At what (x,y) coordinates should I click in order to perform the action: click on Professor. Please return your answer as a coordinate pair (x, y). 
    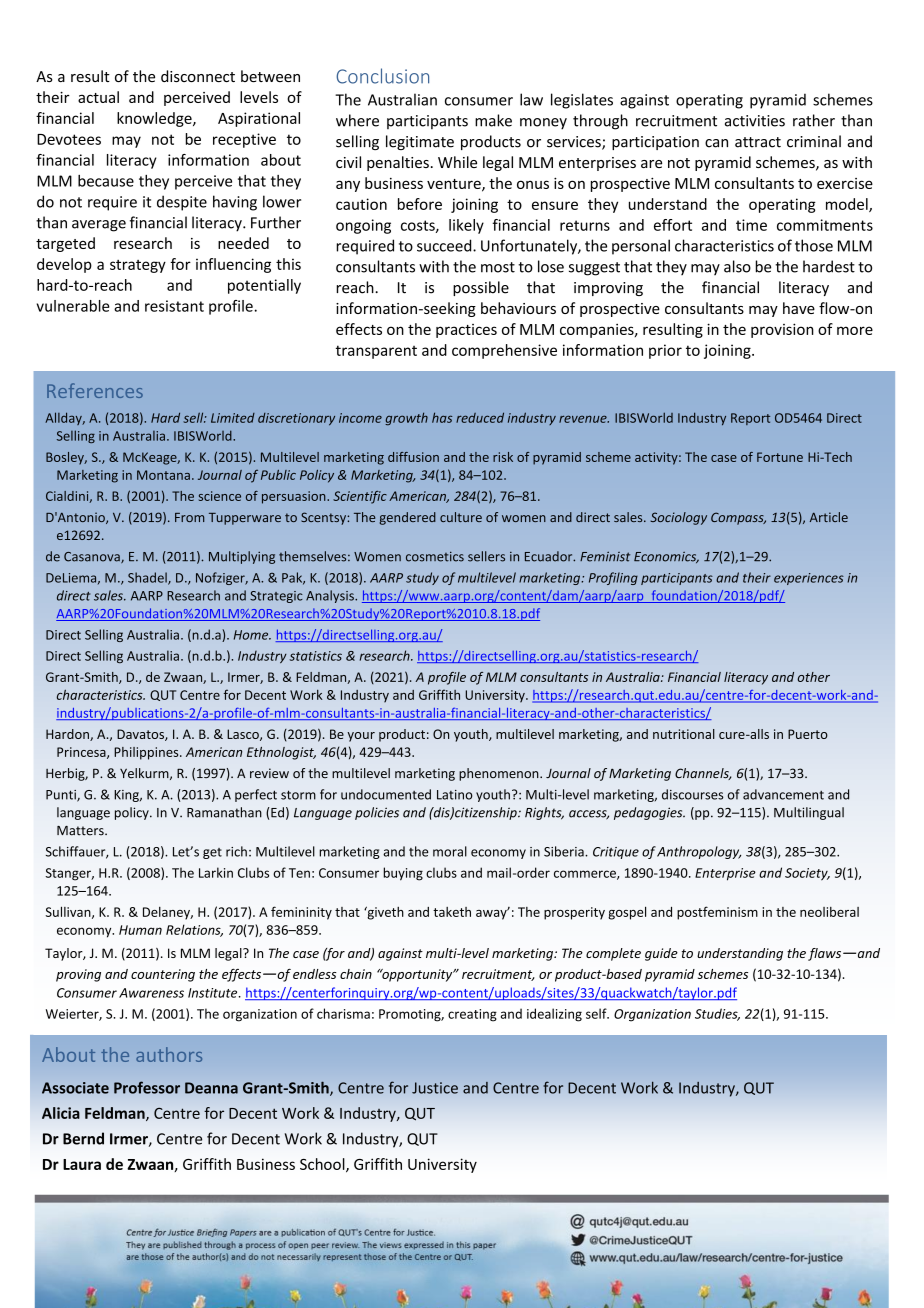
    Looking at the image, I should click on (147, 1087).
